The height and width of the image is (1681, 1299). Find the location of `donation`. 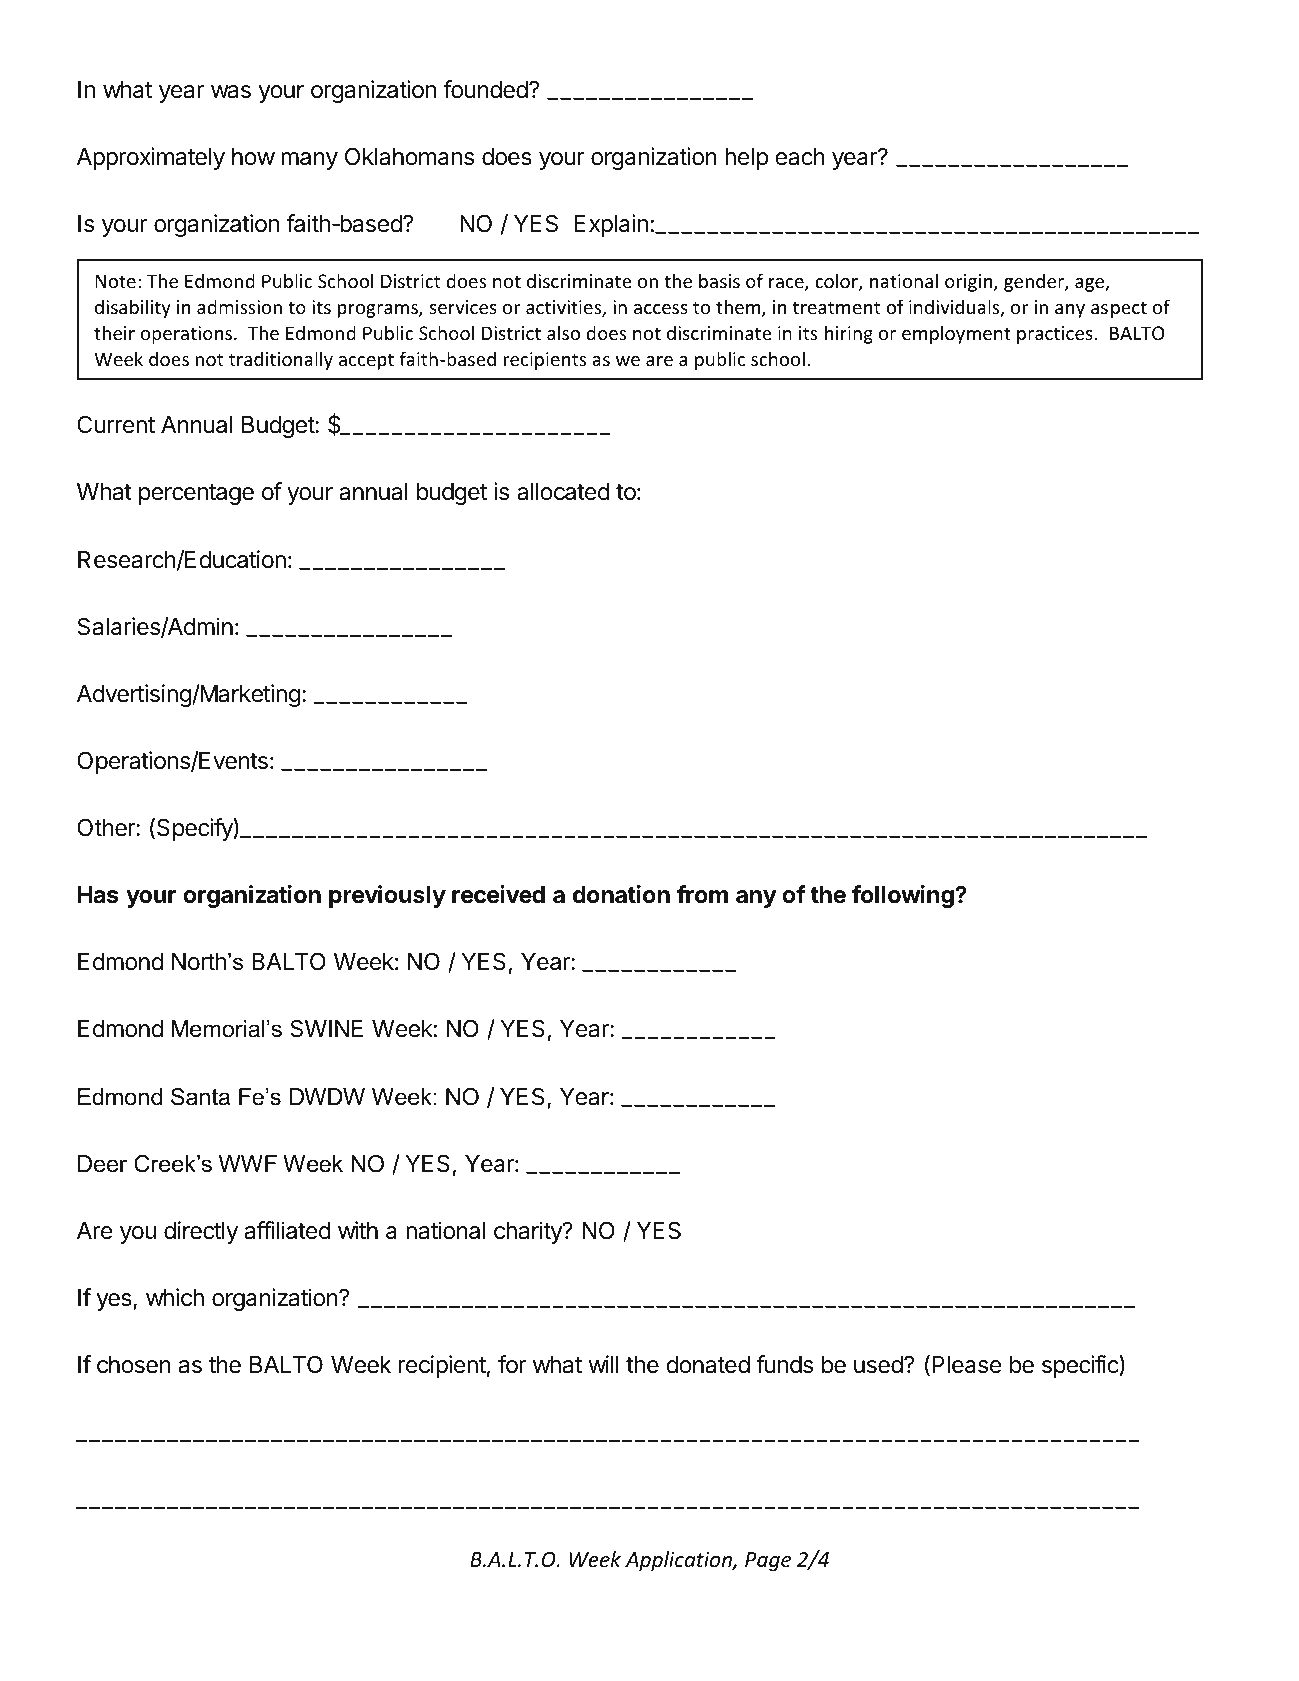

donation is located at coordinates (621, 894).
